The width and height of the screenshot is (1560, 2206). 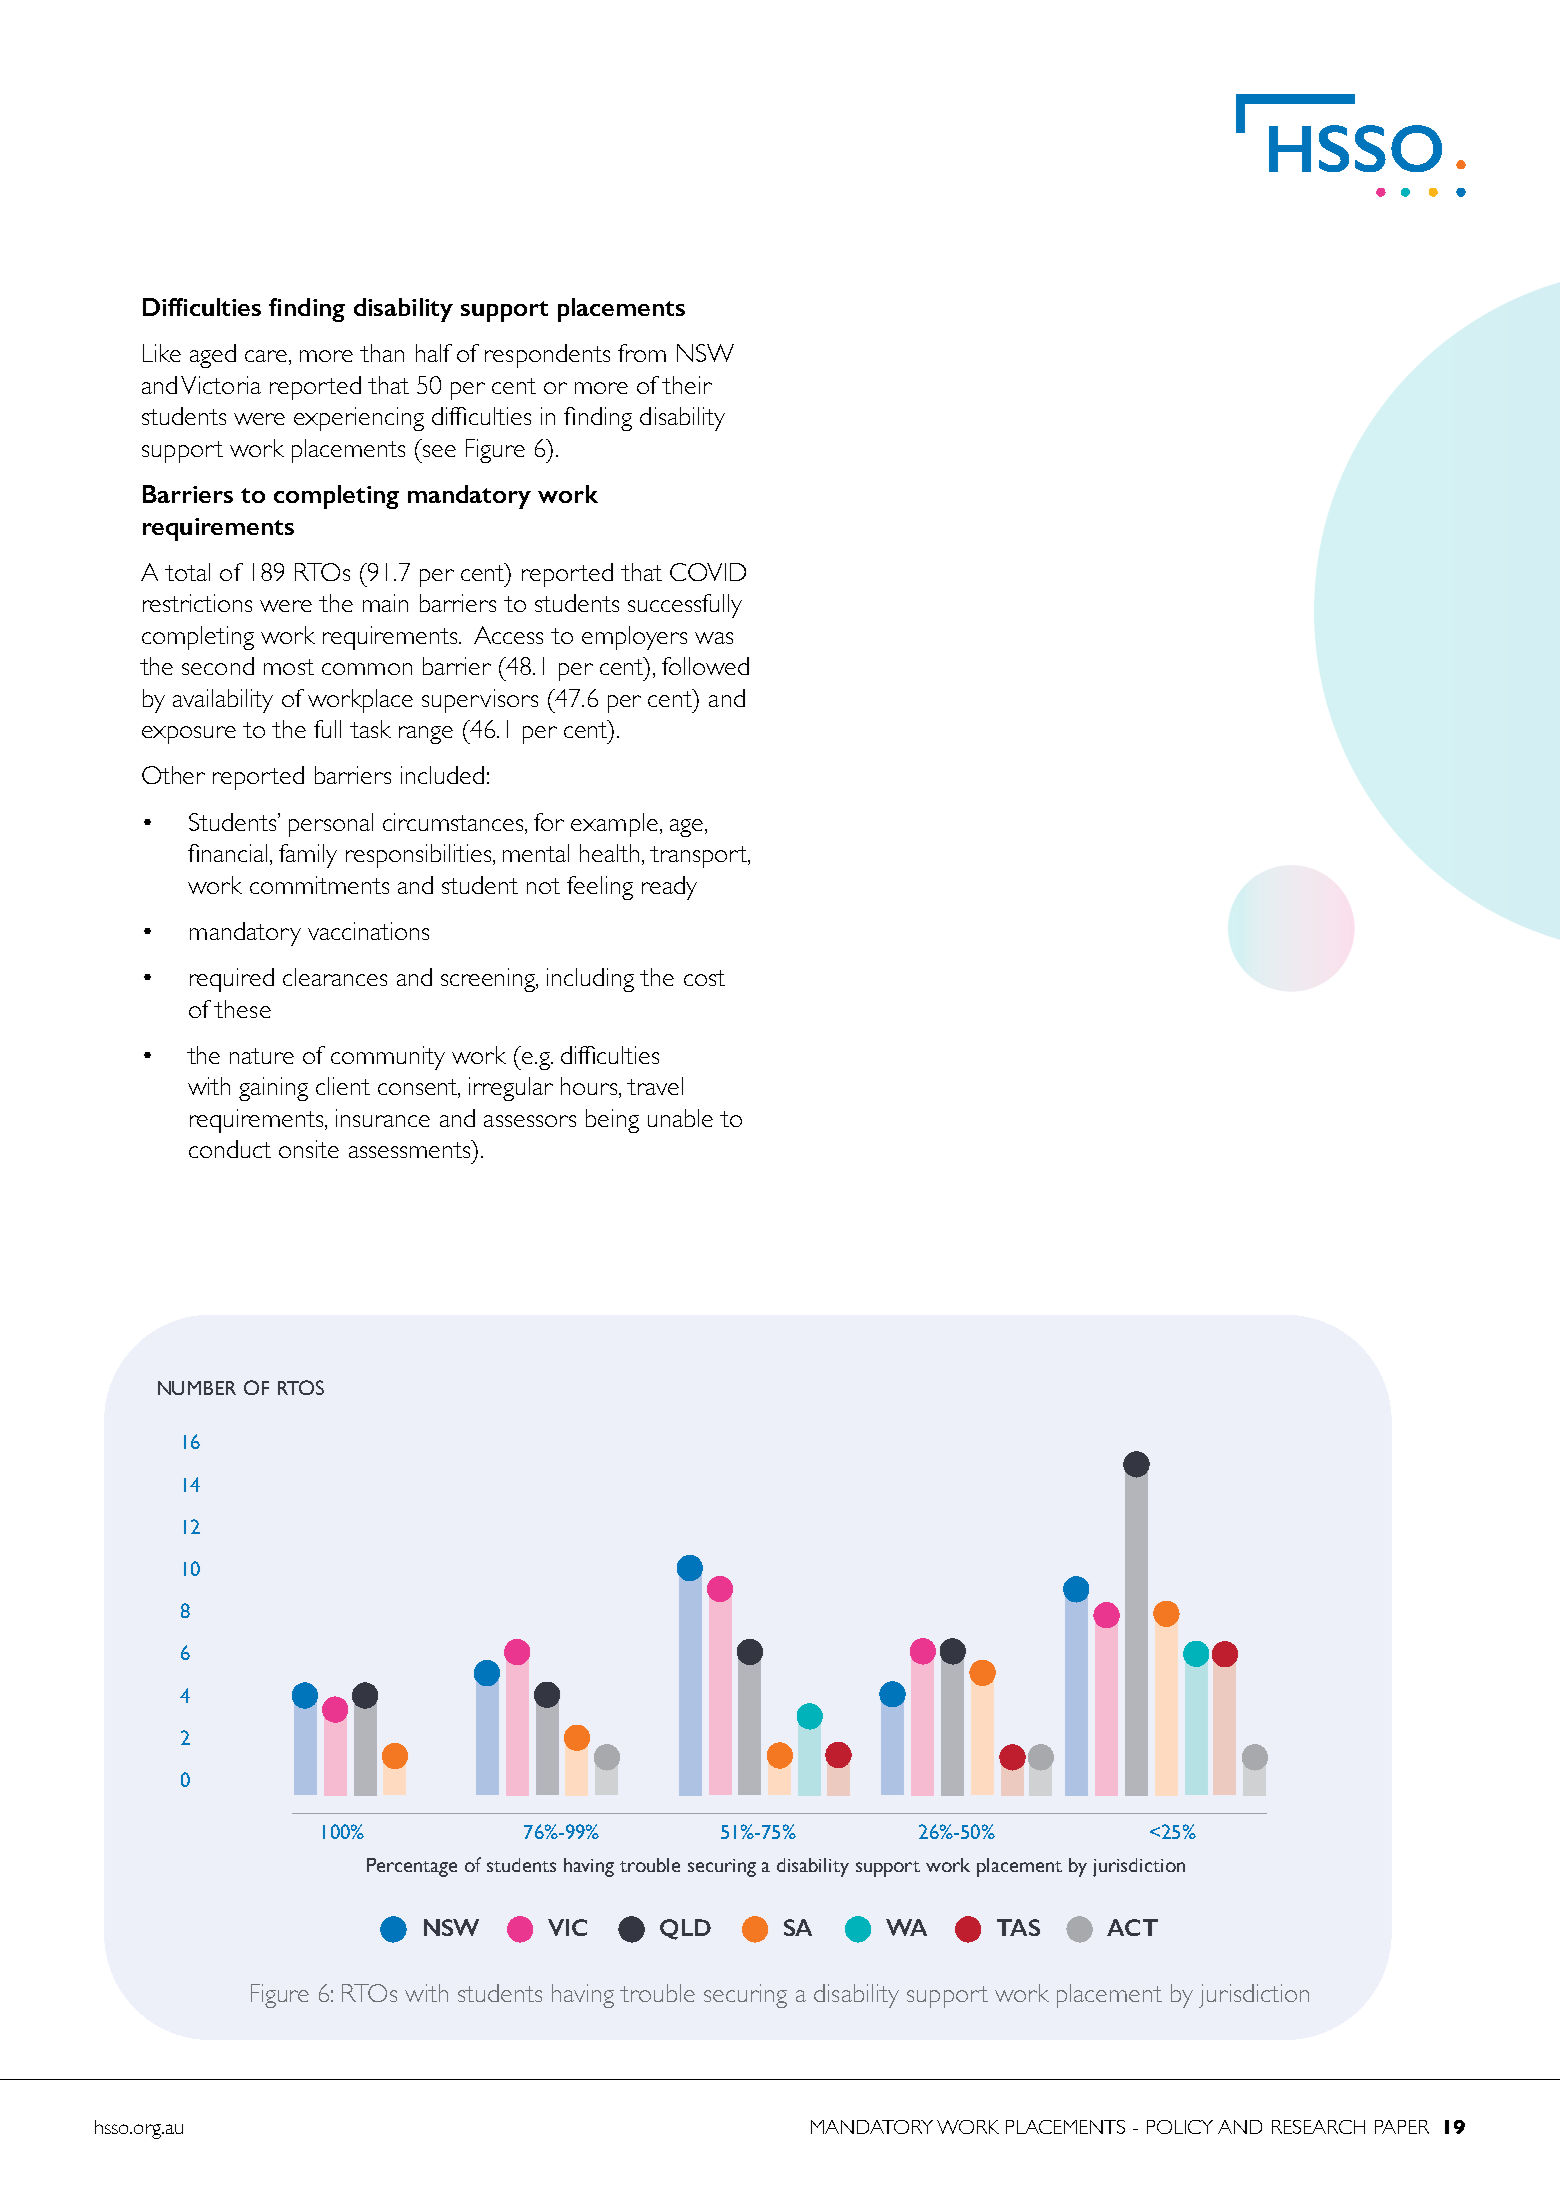 What do you see at coordinates (1132, 1927) in the screenshot?
I see `ACT` at bounding box center [1132, 1927].
